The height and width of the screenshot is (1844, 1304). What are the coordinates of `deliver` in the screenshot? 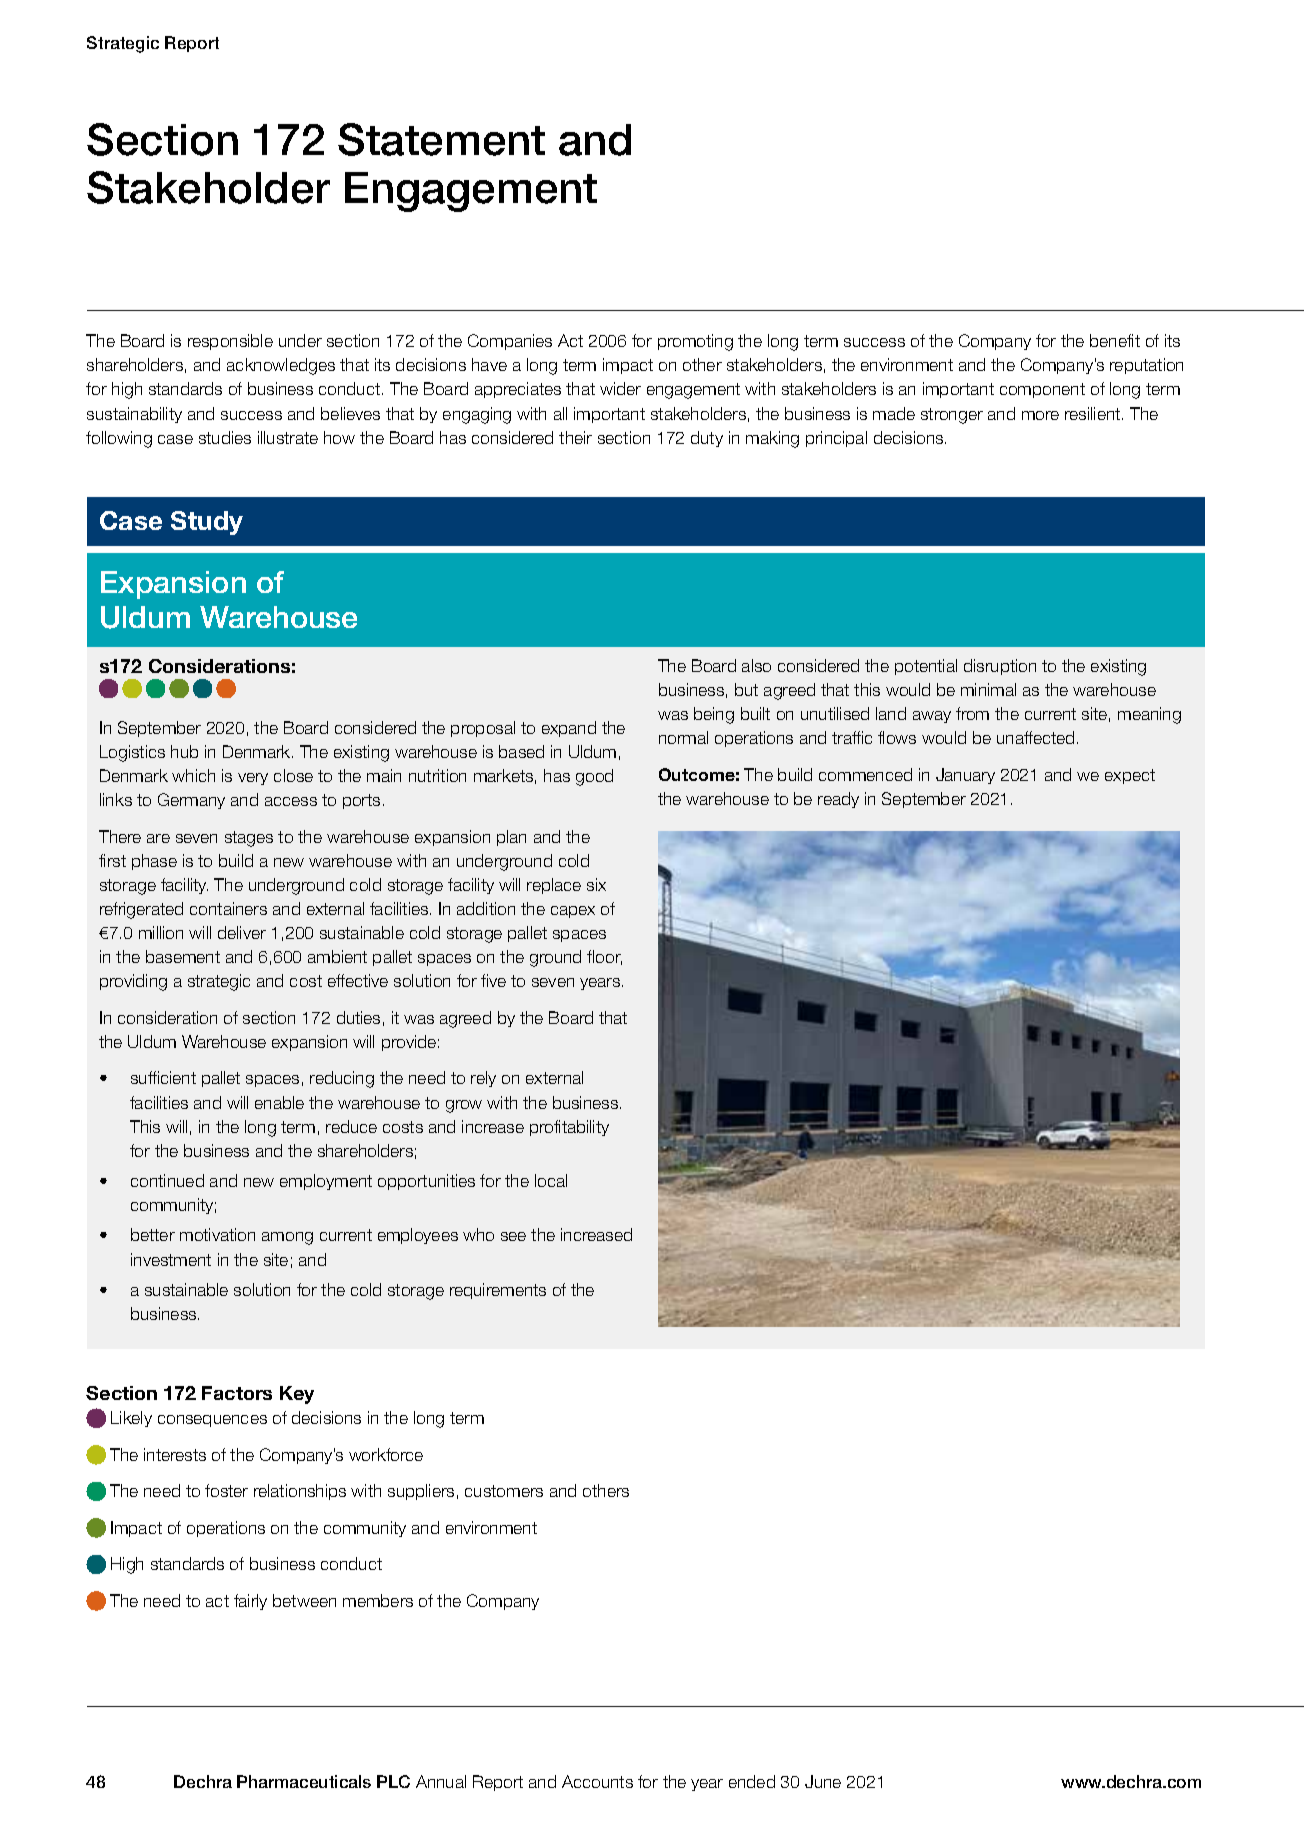 It's located at (242, 932).
